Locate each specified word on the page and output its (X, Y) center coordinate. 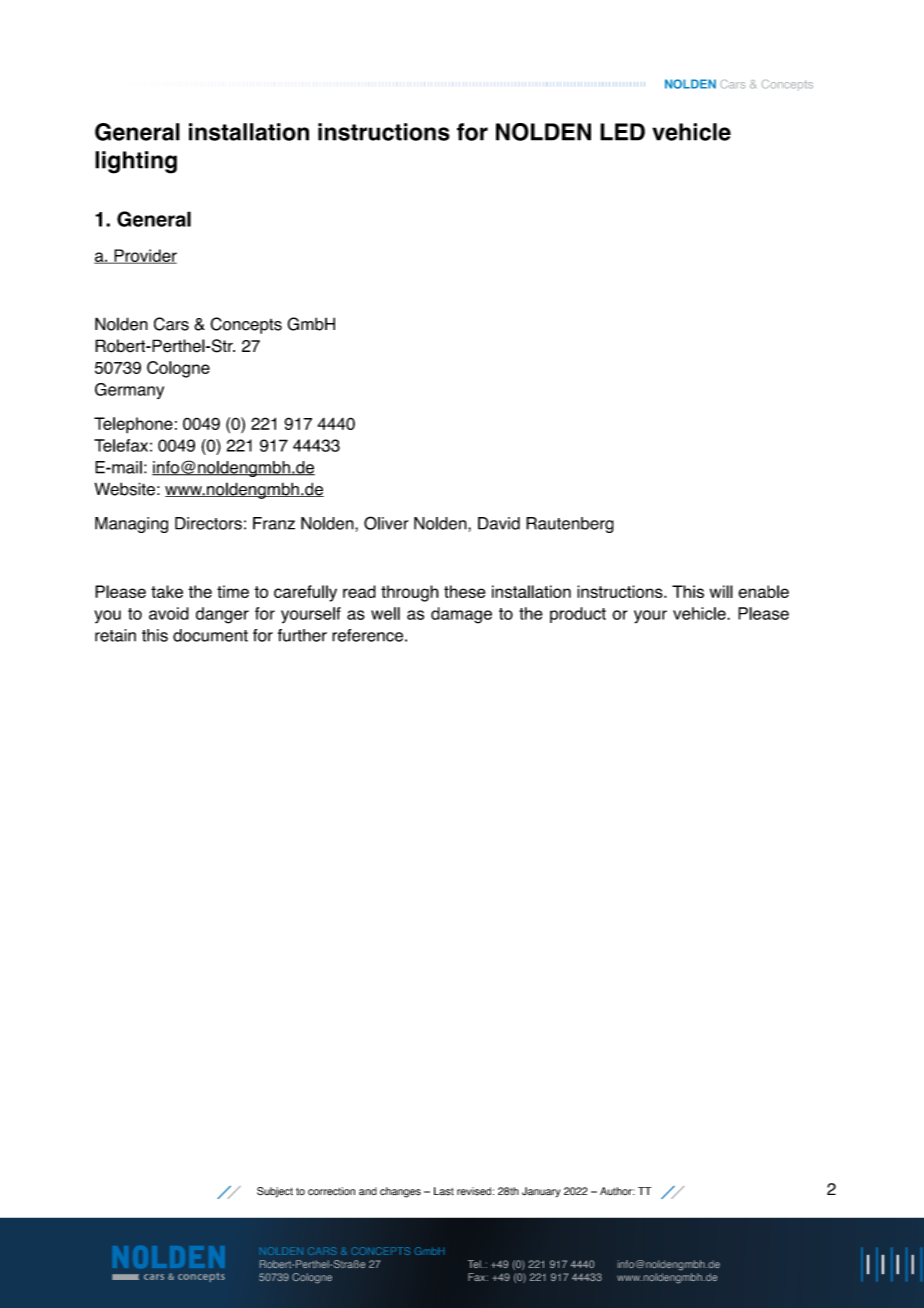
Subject (275, 1192)
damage (461, 615)
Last (444, 1191)
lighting (136, 162)
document (210, 635)
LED (622, 132)
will (721, 591)
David (499, 523)
